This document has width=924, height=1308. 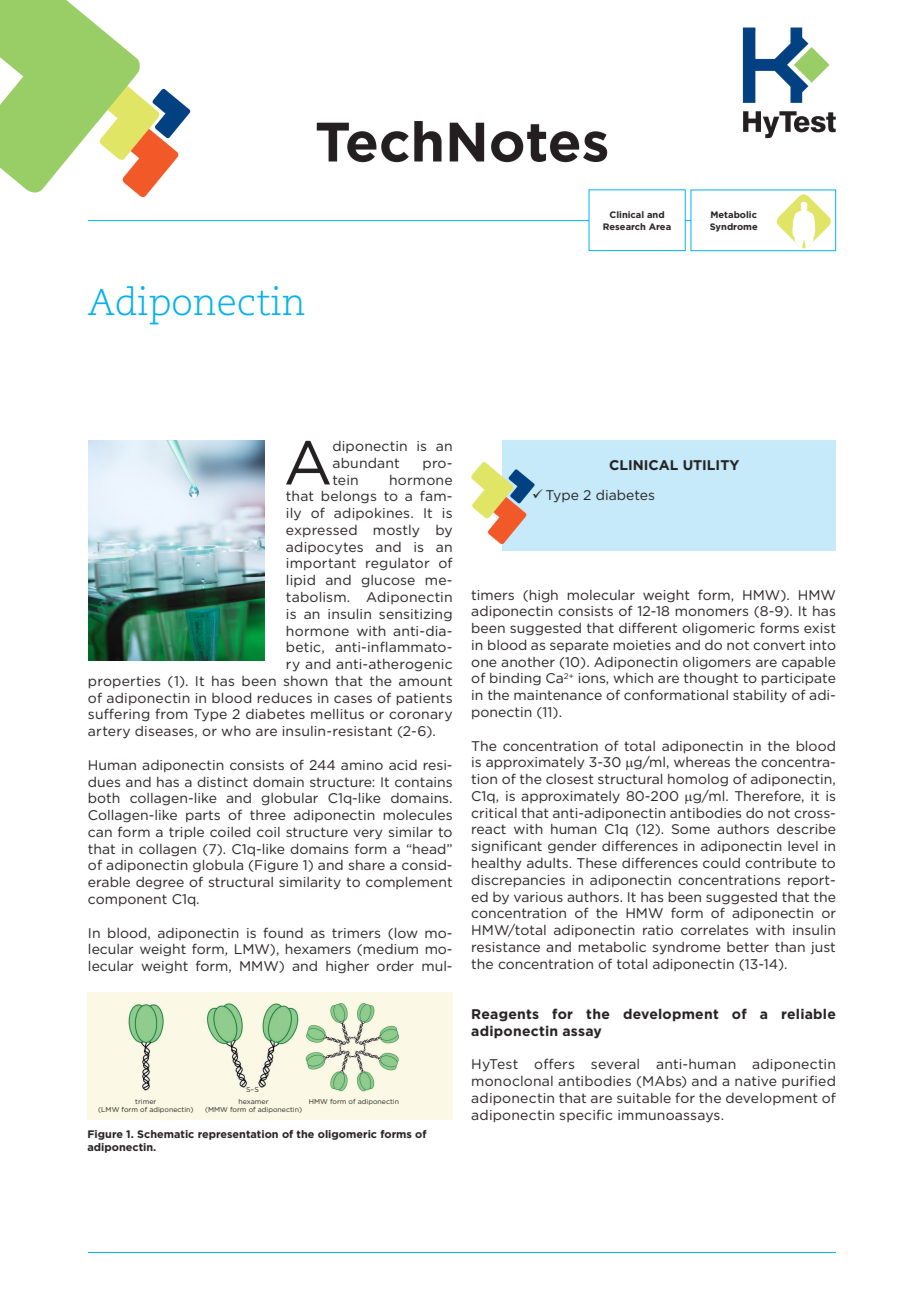 What do you see at coordinates (660, 226) in the document?
I see `Area` at bounding box center [660, 226].
